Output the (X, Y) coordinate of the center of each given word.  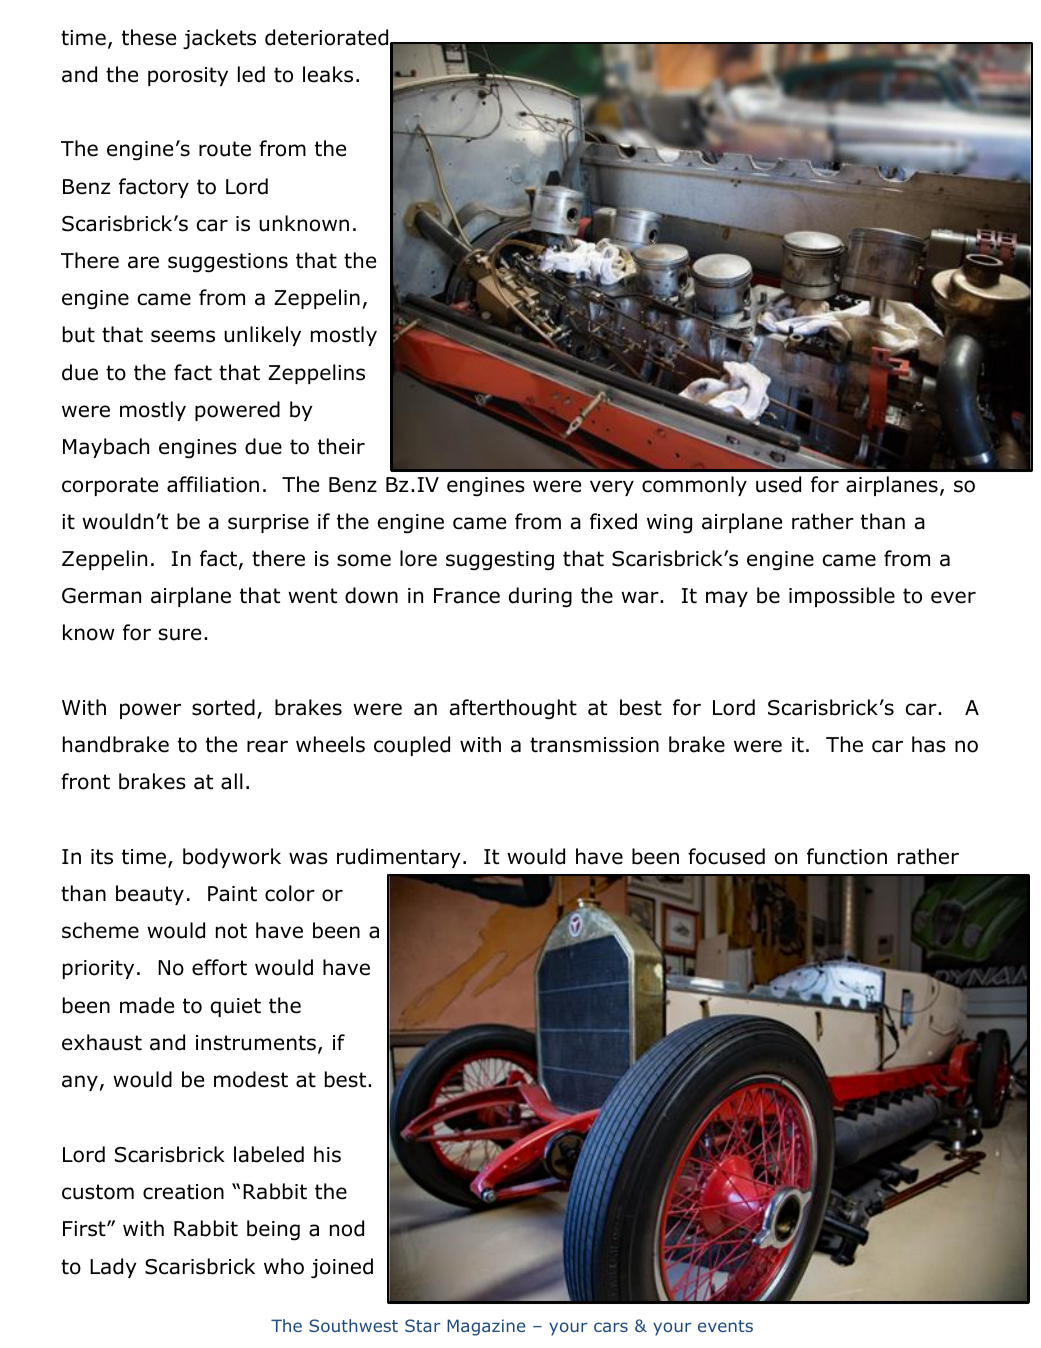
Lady (113, 1268)
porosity (188, 76)
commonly (694, 486)
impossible (842, 597)
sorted (223, 707)
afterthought (513, 709)
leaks (328, 74)
